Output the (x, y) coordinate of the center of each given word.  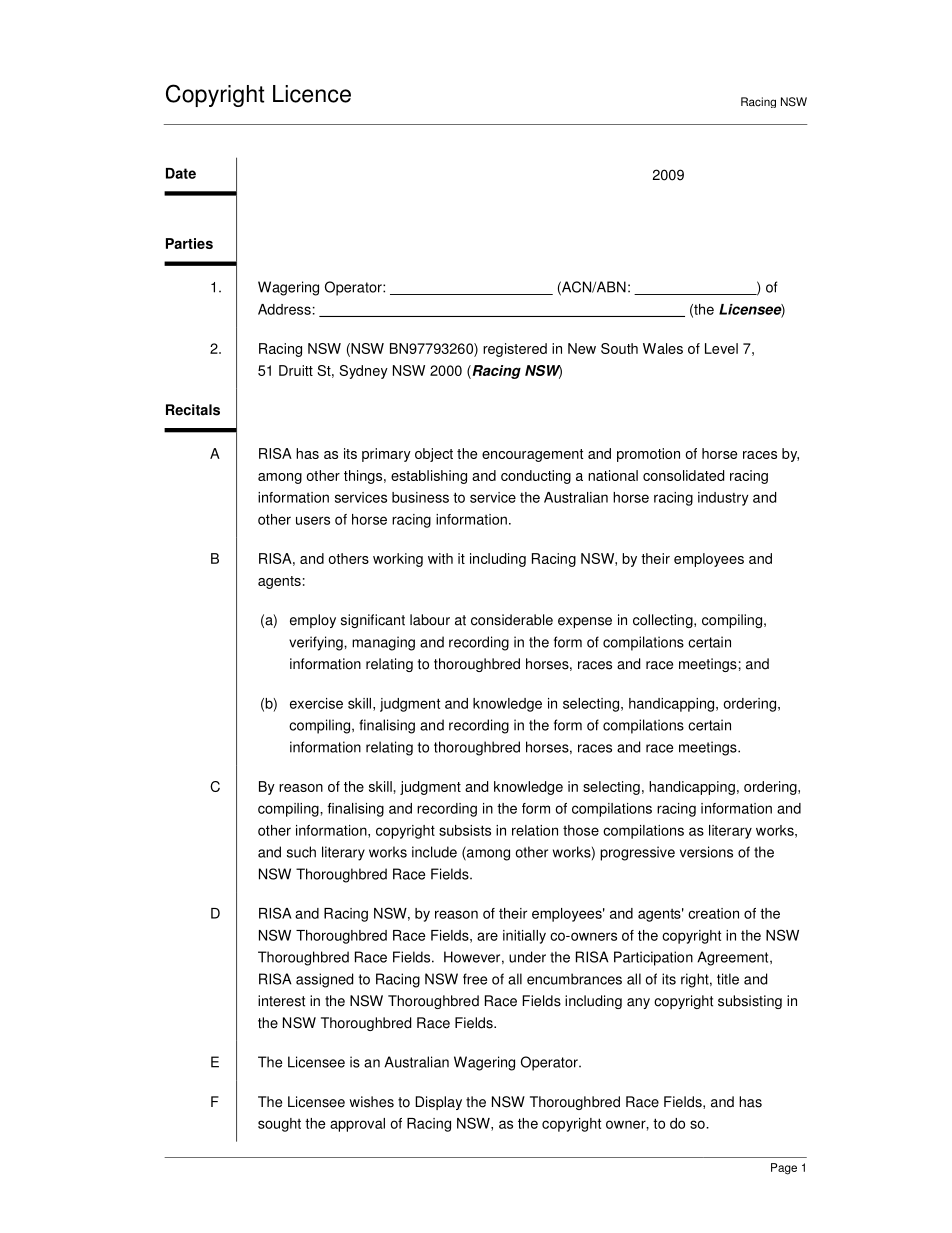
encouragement (532, 455)
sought (279, 1125)
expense (585, 622)
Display (438, 1103)
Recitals (193, 410)
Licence (312, 94)
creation (713, 913)
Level (721, 348)
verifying (317, 643)
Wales (663, 348)
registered (515, 350)
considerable (512, 620)
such (301, 852)
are (487, 936)
